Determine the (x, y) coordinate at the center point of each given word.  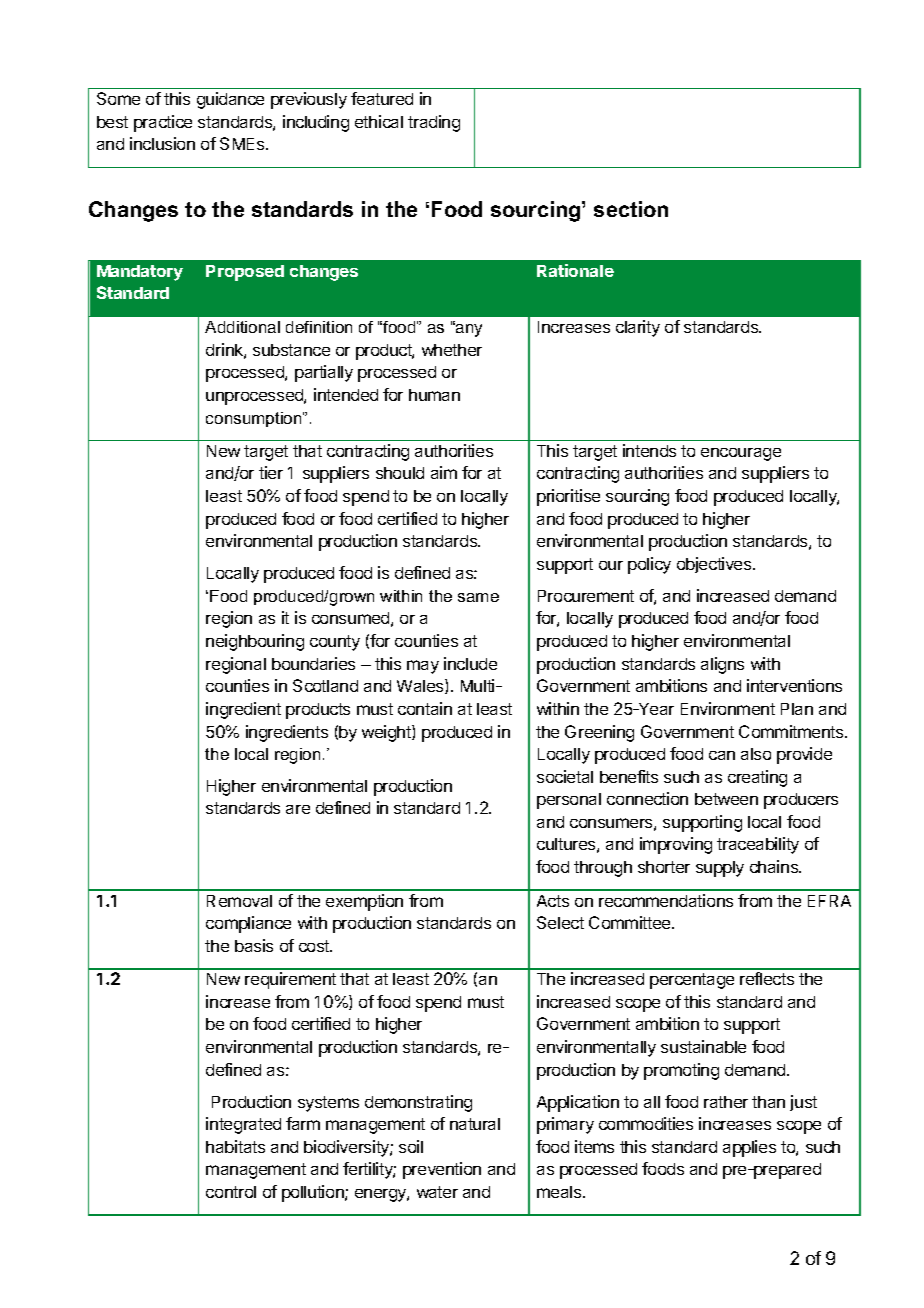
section (631, 209)
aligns (722, 665)
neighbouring (255, 642)
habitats (235, 1146)
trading (434, 123)
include (470, 663)
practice (163, 123)
